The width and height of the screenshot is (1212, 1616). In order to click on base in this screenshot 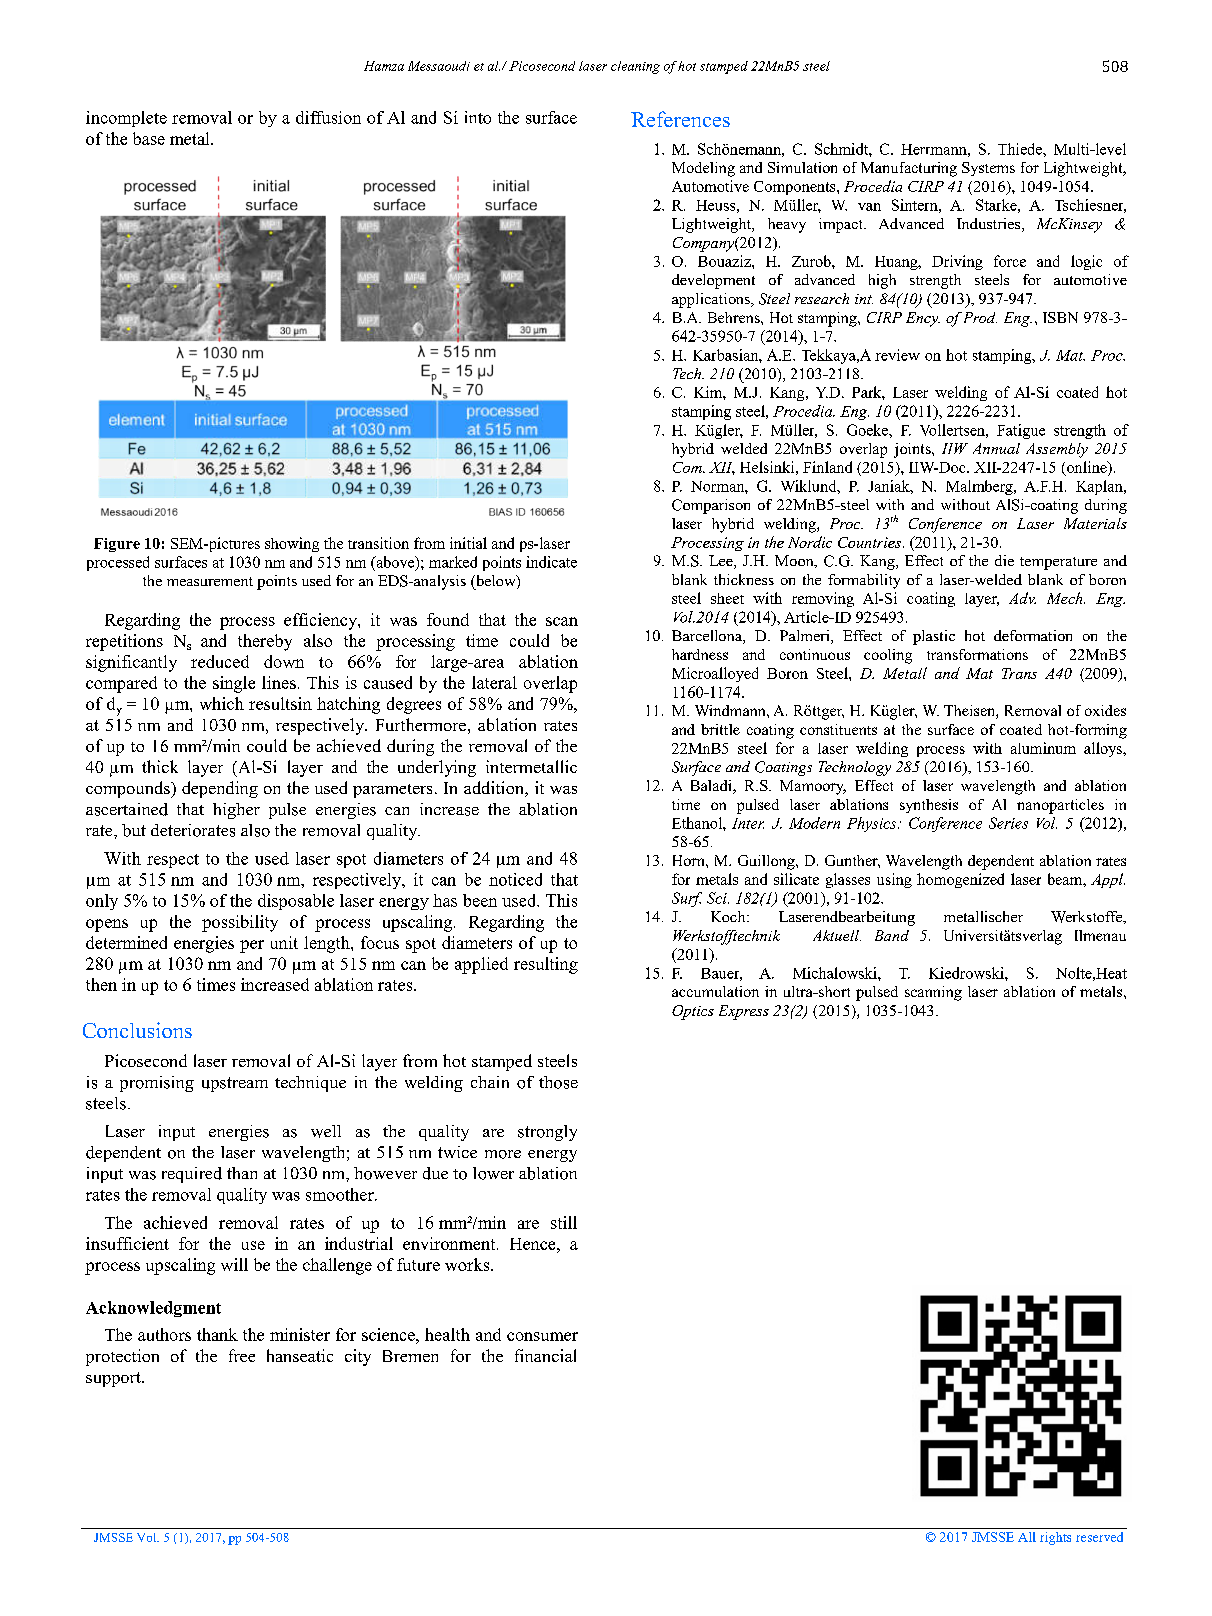, I will do `click(149, 138)`.
